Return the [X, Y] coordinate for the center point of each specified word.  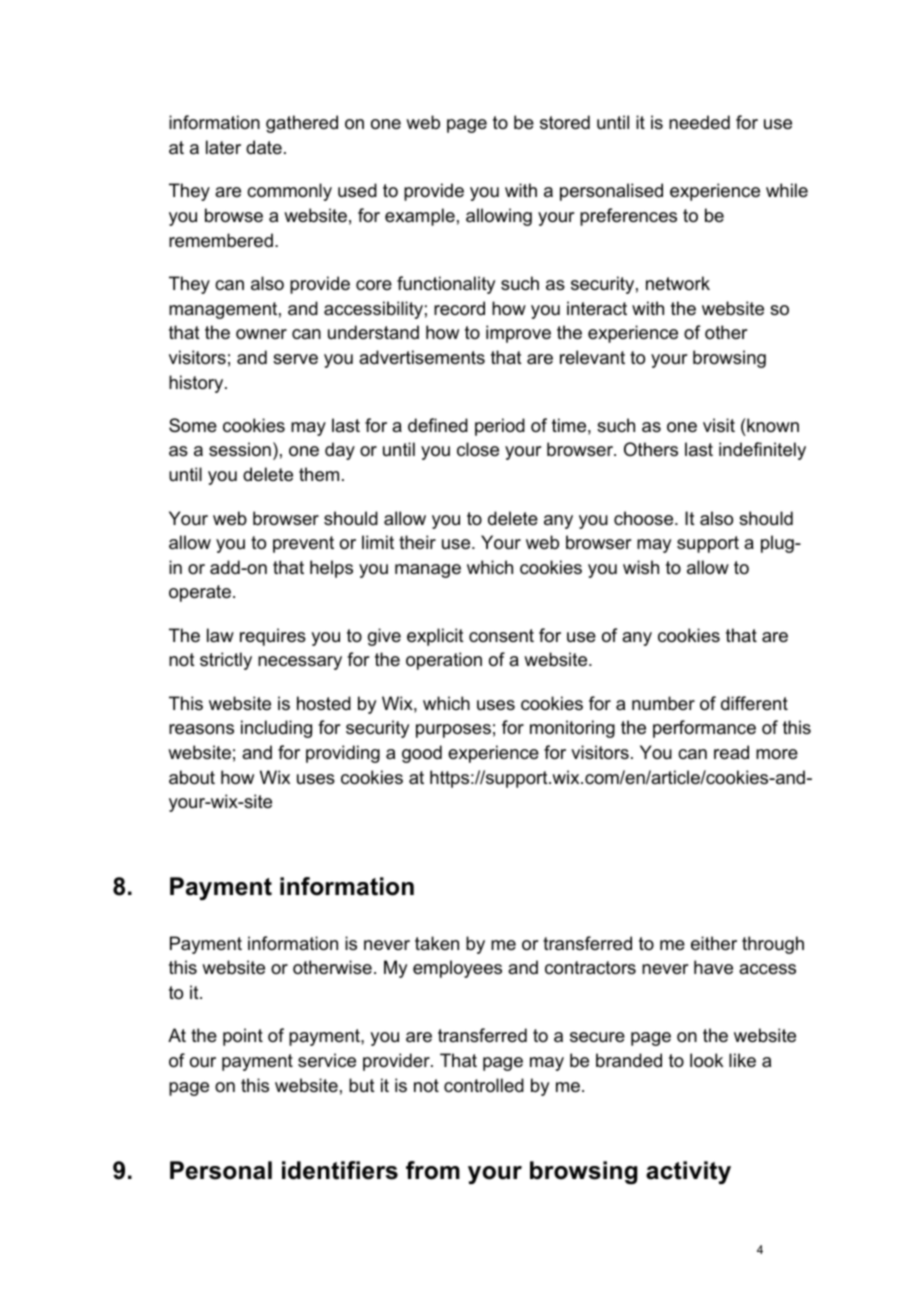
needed [699, 122]
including [276, 729]
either [714, 943]
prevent [303, 544]
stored [565, 122]
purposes [453, 731]
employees [457, 969]
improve [518, 334]
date [264, 147]
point [243, 1037]
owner [261, 334]
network [678, 283]
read [731, 752]
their [417, 542]
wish [641, 567]
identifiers [340, 1170]
